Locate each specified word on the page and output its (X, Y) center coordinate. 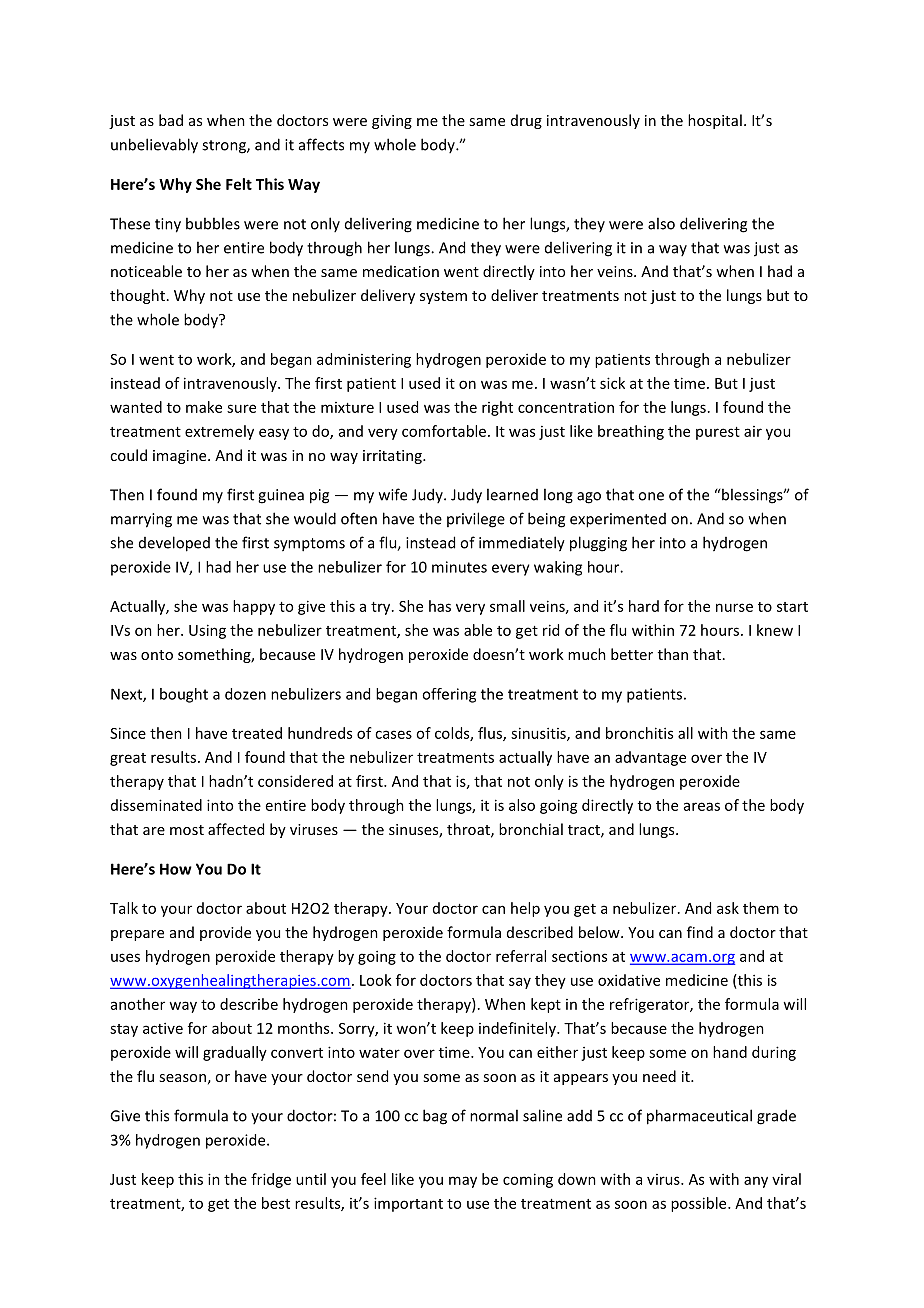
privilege (476, 520)
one (651, 496)
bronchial (531, 829)
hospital (715, 121)
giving (392, 122)
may (463, 1182)
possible (700, 1204)
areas (702, 806)
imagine (181, 457)
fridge (271, 1180)
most (187, 830)
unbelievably (154, 146)
